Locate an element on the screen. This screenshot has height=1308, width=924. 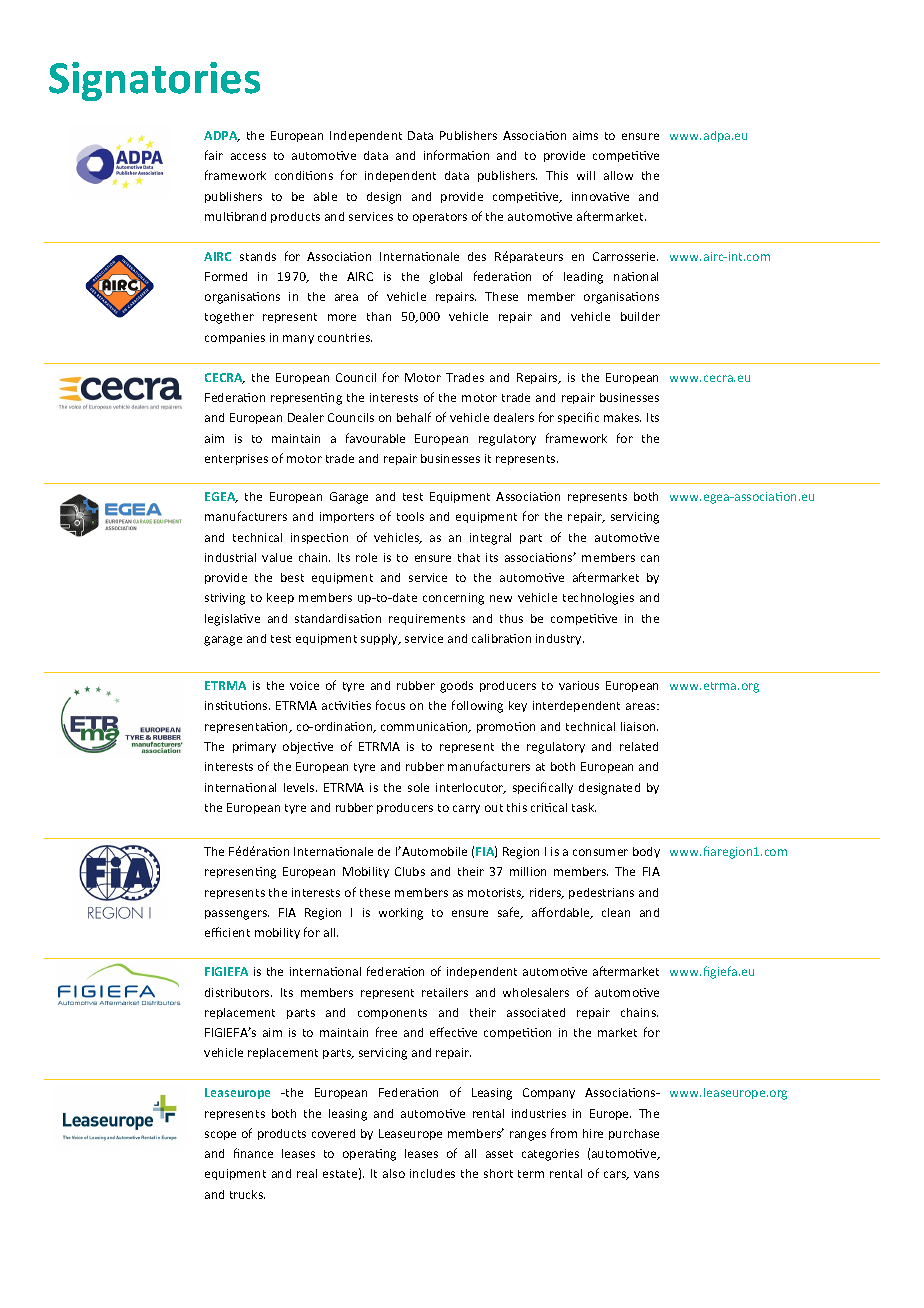
scope is located at coordinates (220, 1135).
